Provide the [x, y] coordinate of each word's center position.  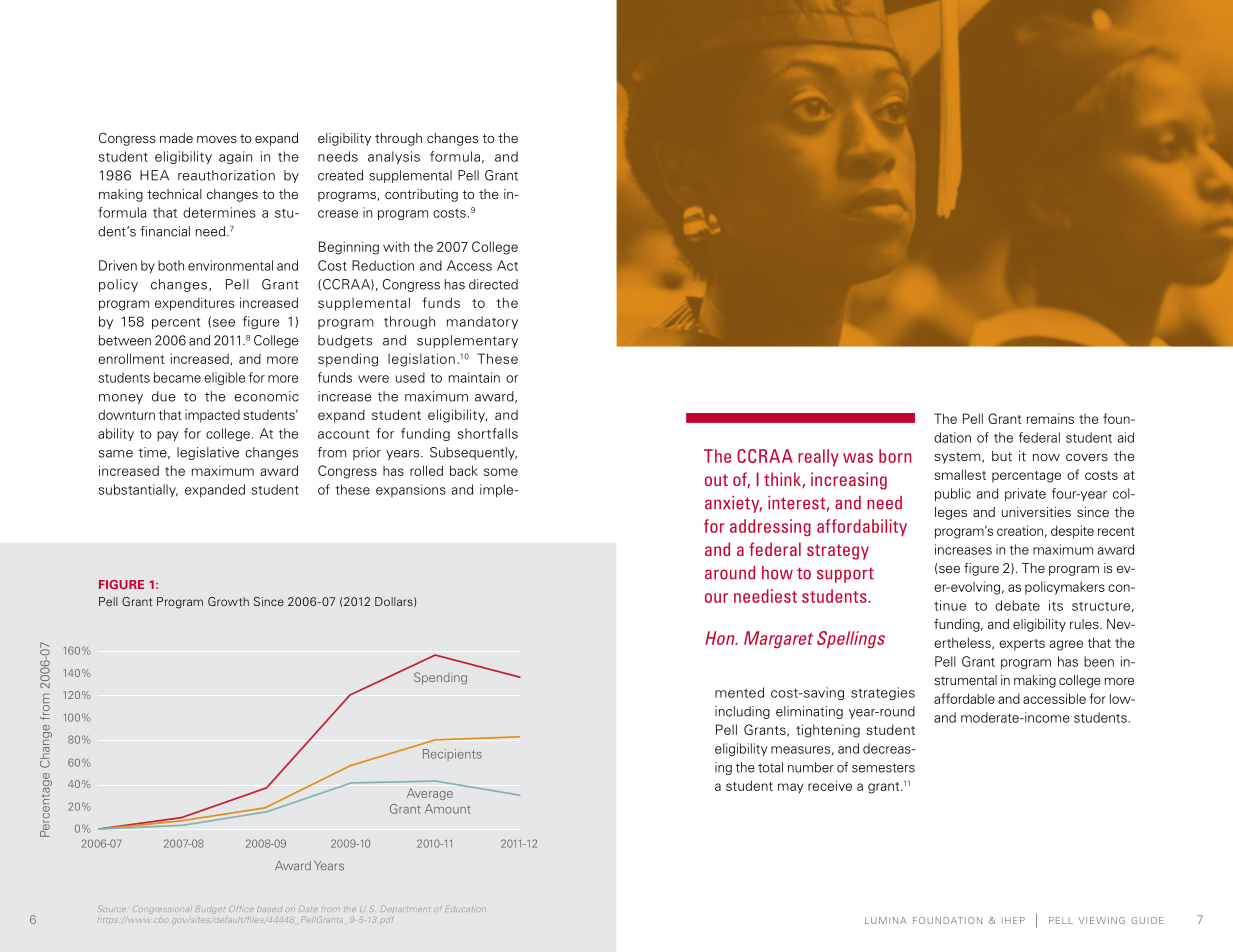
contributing [421, 195]
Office [241, 908]
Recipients [452, 755]
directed [493, 284]
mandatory [482, 322]
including [742, 712]
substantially [138, 490]
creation [1020, 530]
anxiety [733, 504]
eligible [224, 378]
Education [465, 909]
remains [1050, 418]
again [235, 157]
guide [1147, 920]
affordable [964, 698]
